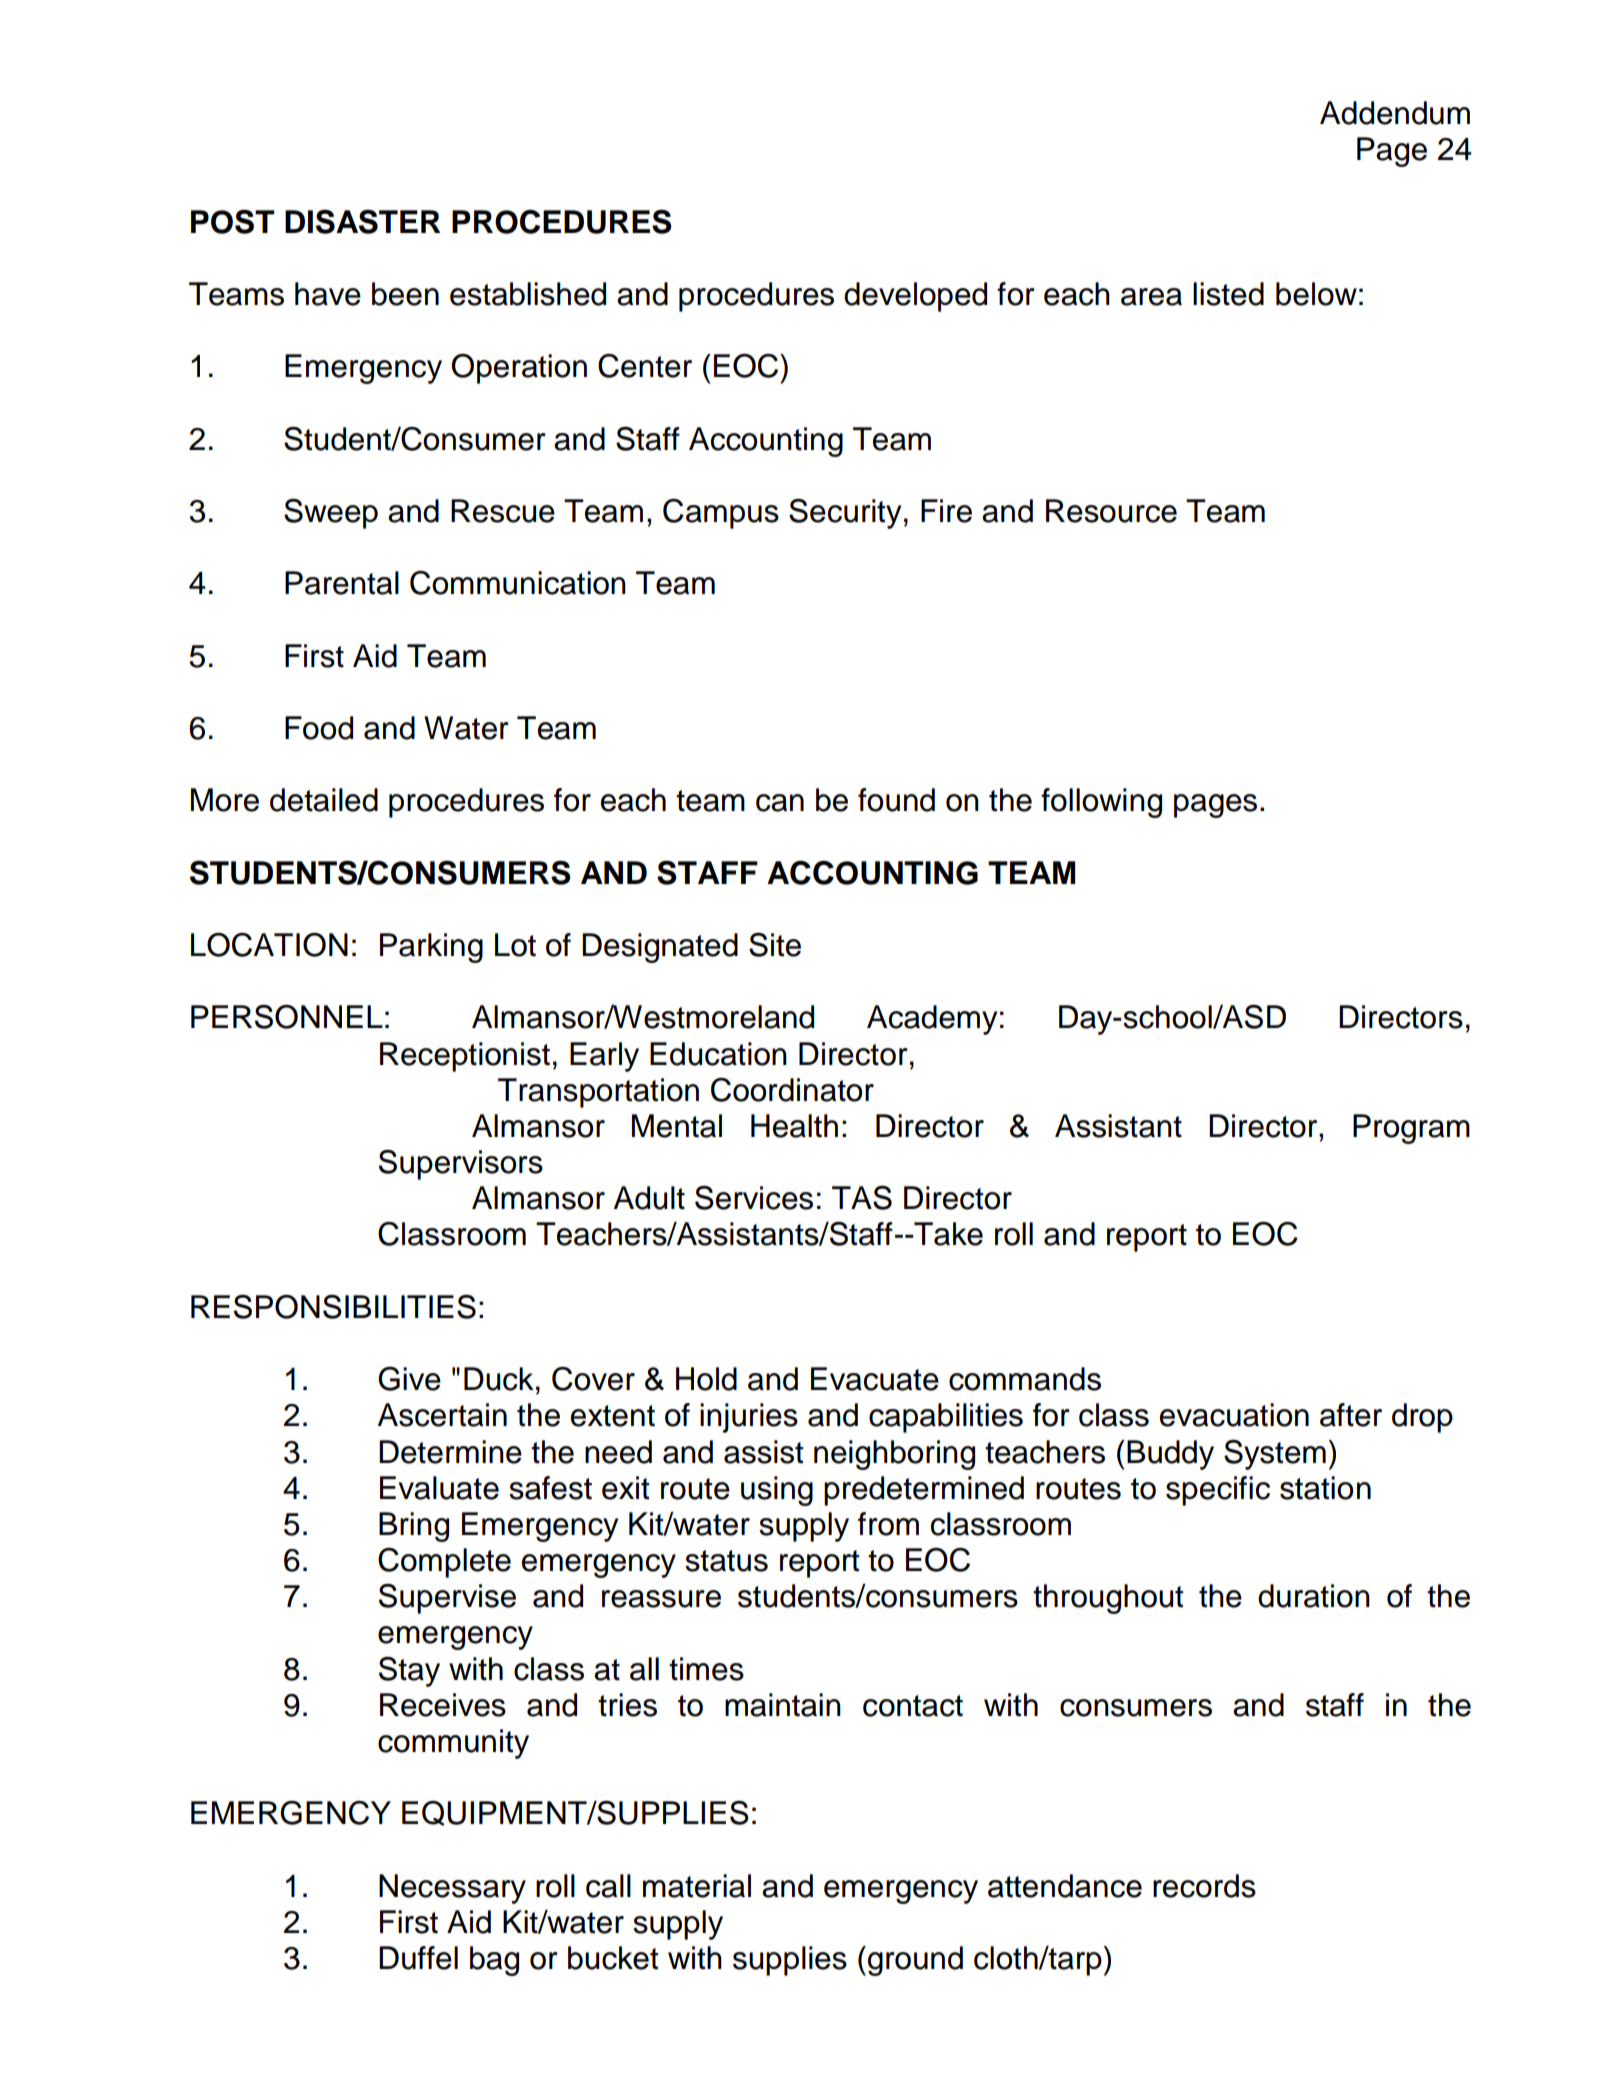  What do you see at coordinates (792, 1090) in the screenshot?
I see `Coordinator` at bounding box center [792, 1090].
